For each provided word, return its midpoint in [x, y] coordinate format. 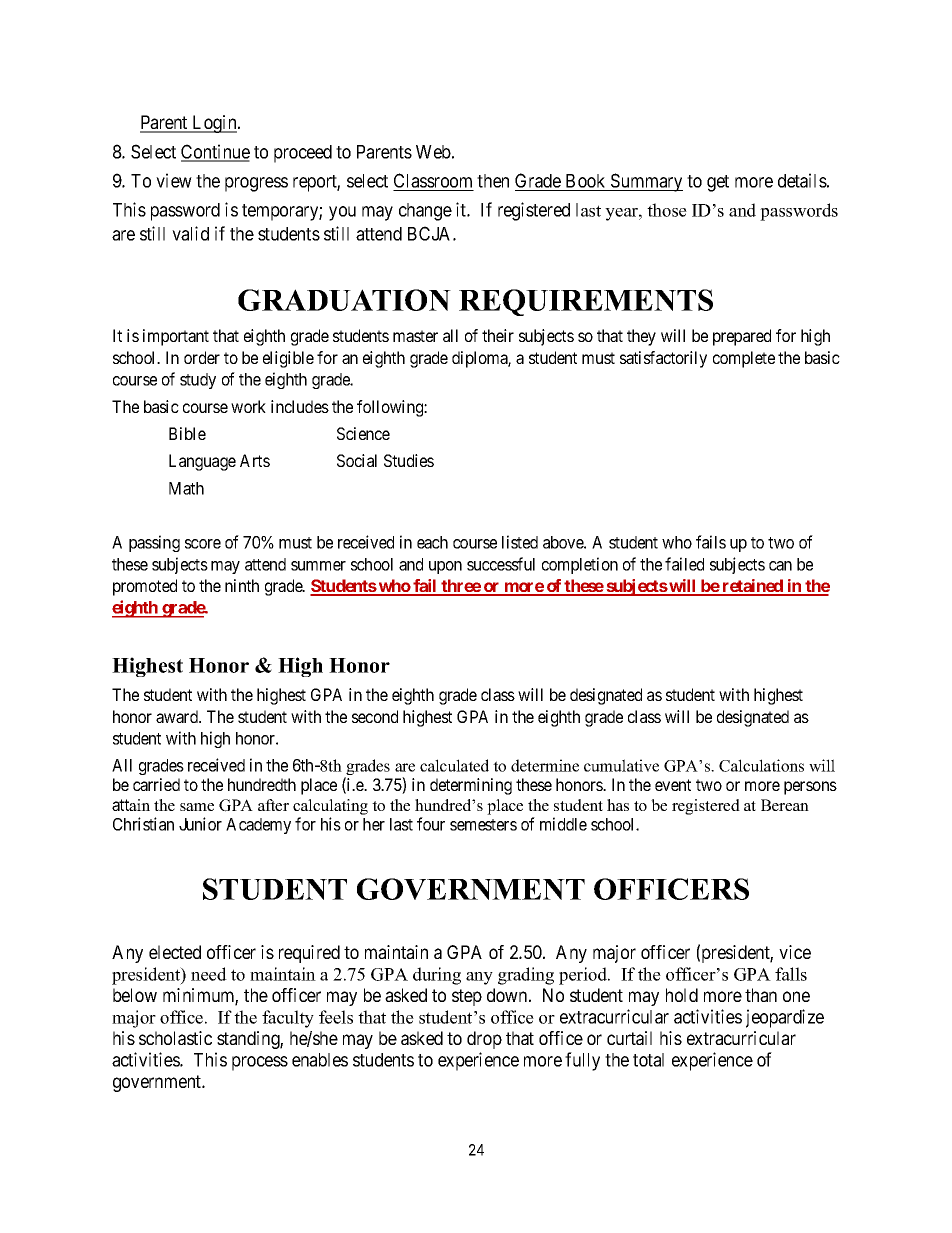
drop [484, 1040]
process [260, 1063]
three [460, 587]
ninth [242, 585]
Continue [215, 152]
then [493, 181]
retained [752, 587]
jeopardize [785, 1018]
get [718, 183]
